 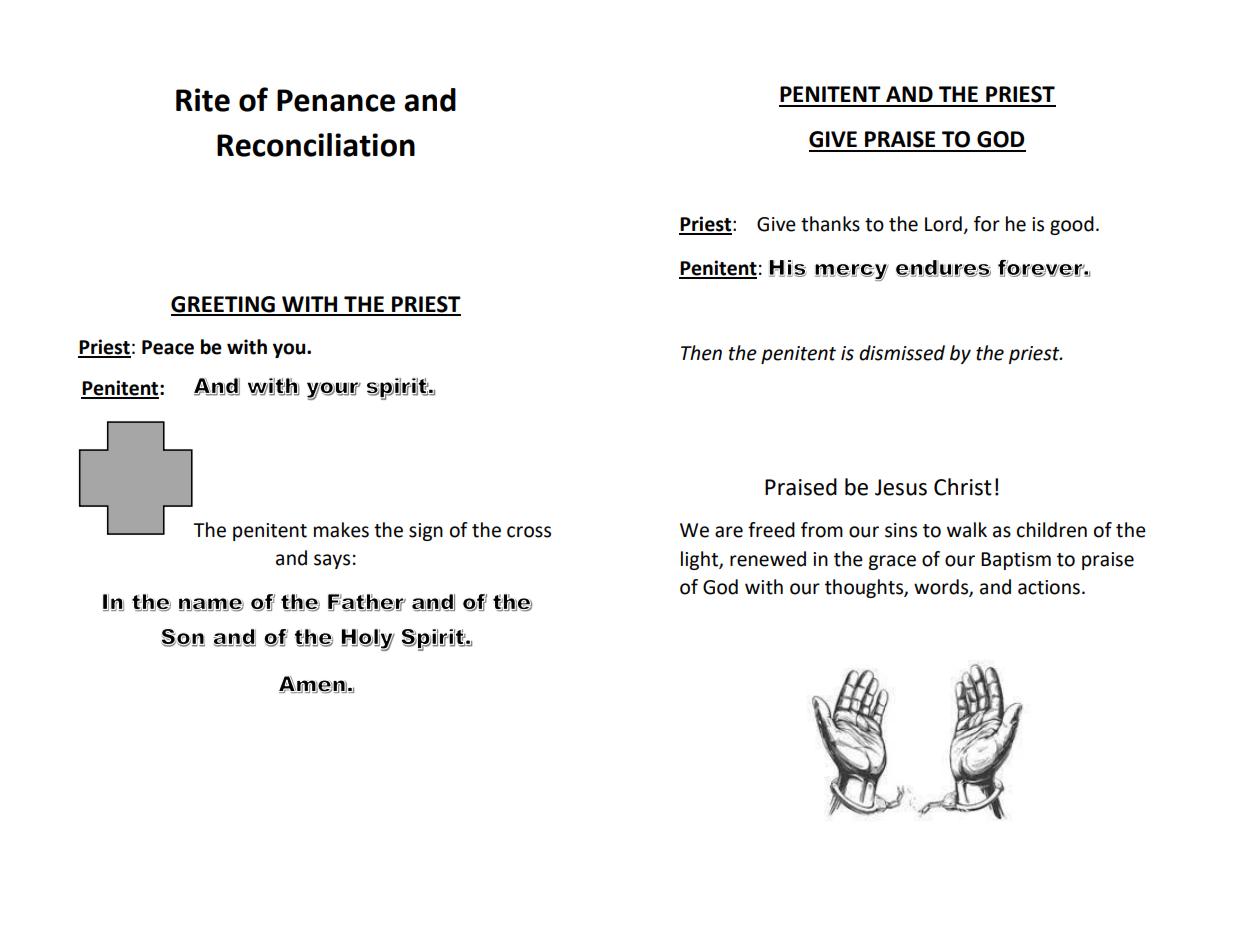 I want to click on makes, so click(x=341, y=530).
